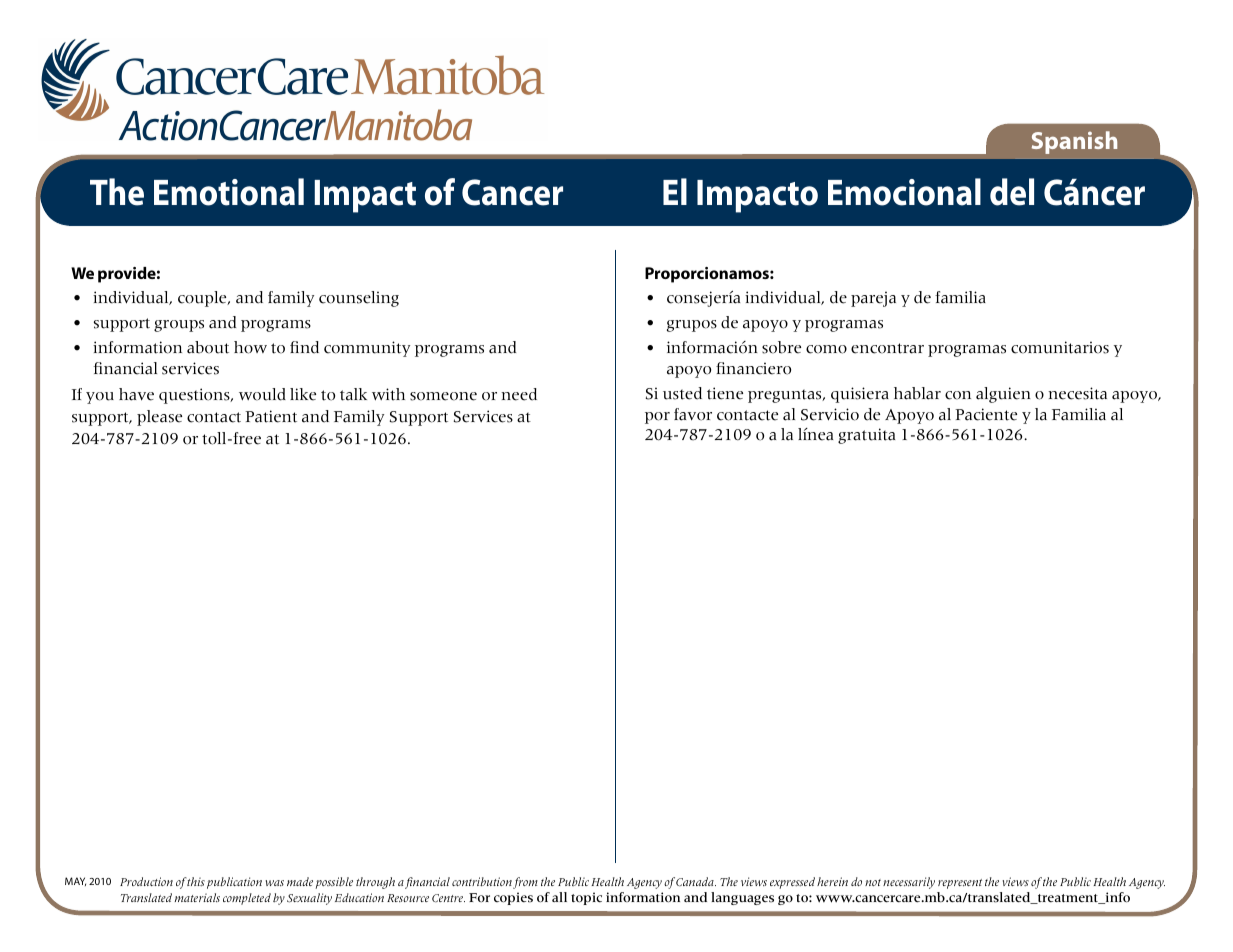  What do you see at coordinates (146, 881) in the screenshot?
I see `Production` at bounding box center [146, 881].
